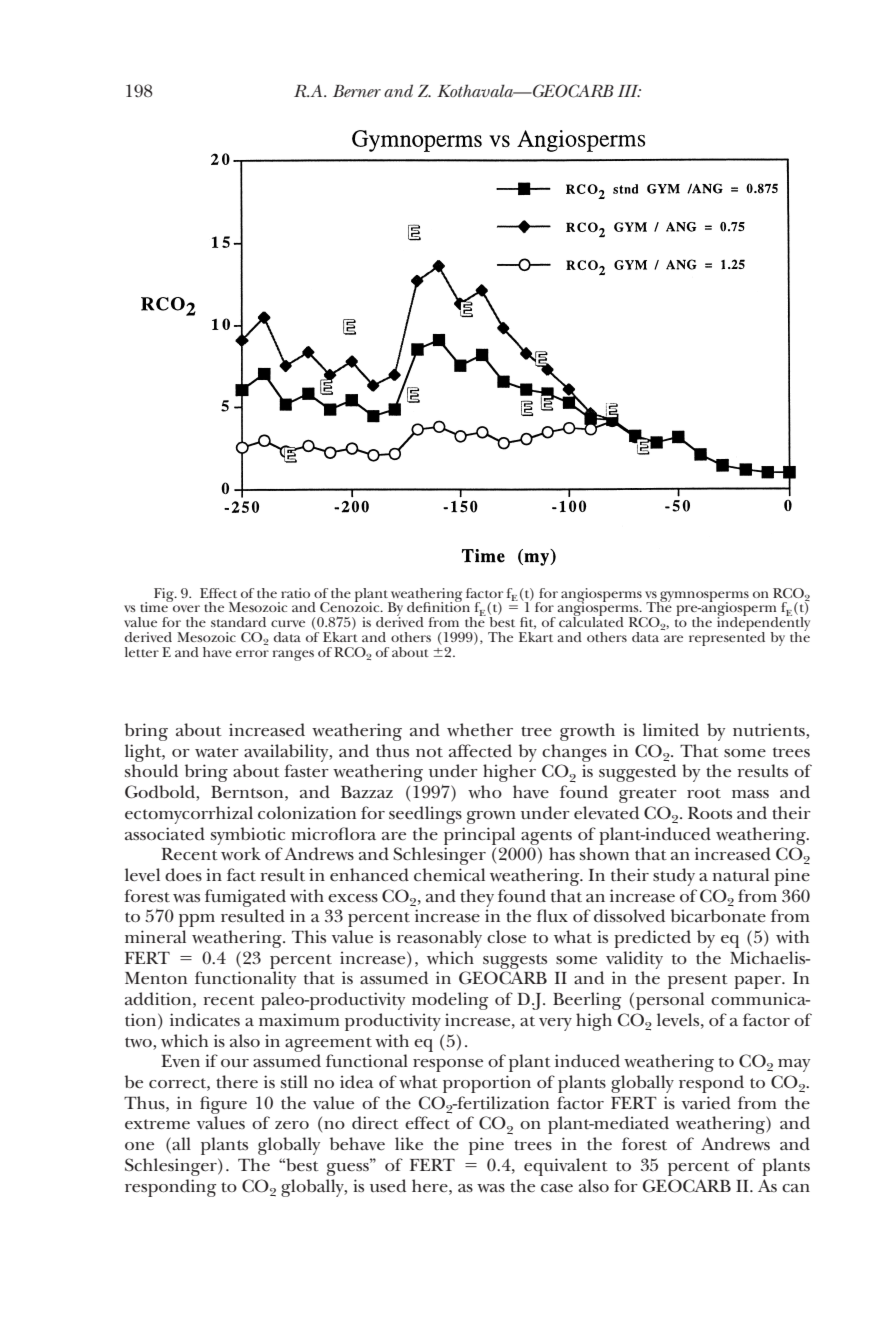  Describe the element at coordinates (591, 621) in the image. I see `calculated` at that location.
